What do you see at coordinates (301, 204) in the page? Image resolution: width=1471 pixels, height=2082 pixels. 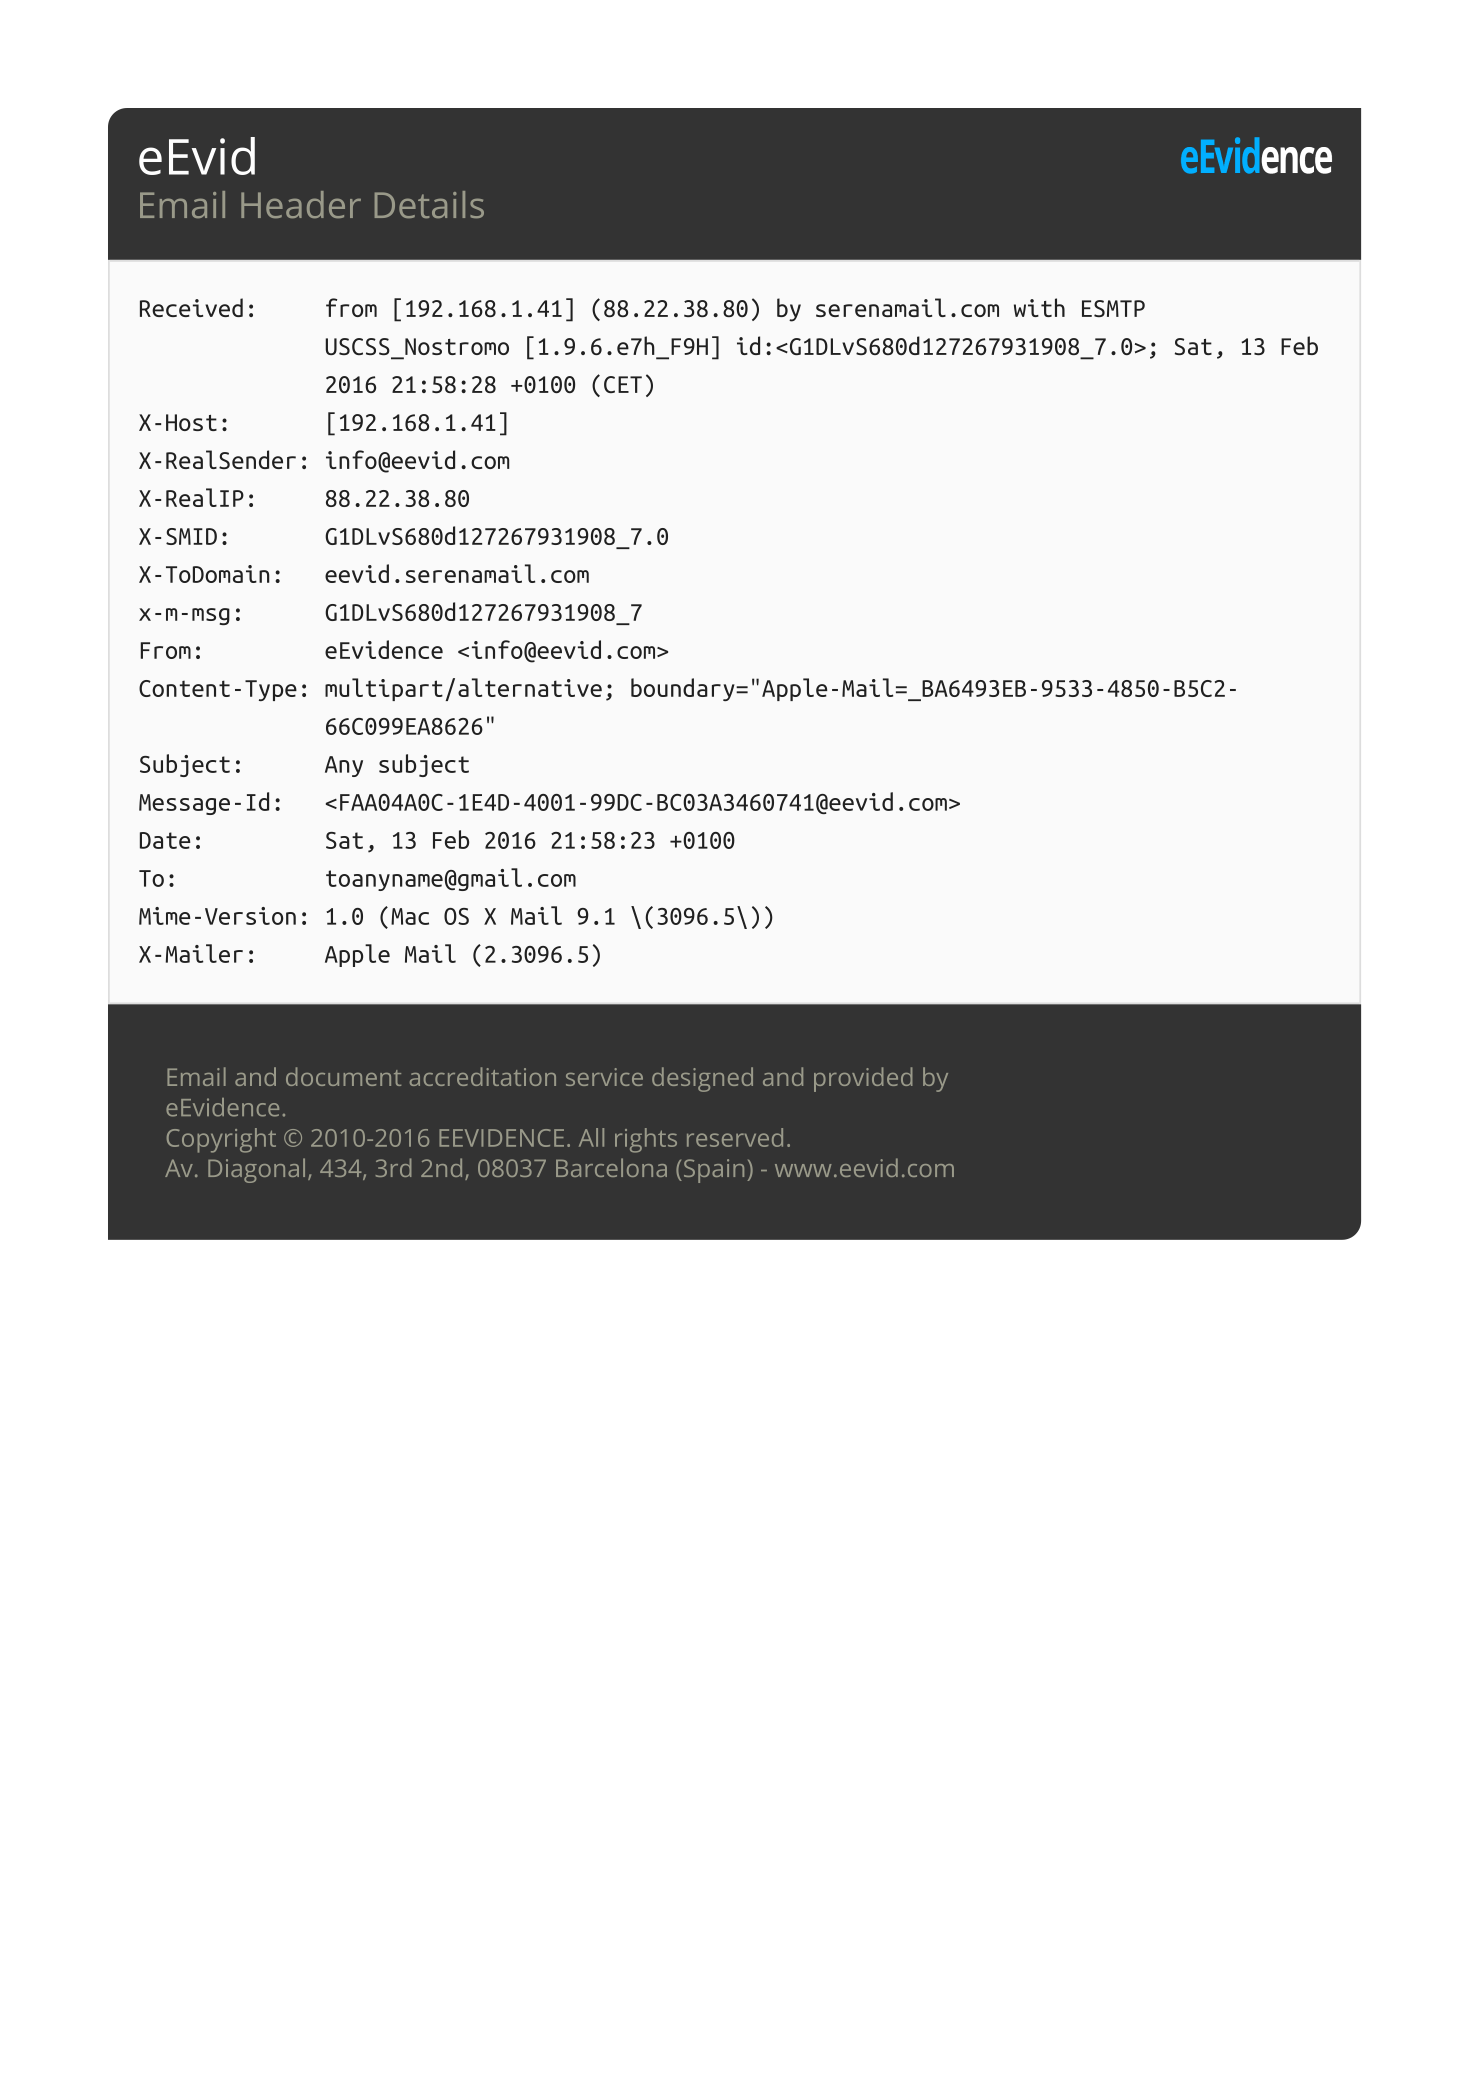 I see `Header` at bounding box center [301, 204].
